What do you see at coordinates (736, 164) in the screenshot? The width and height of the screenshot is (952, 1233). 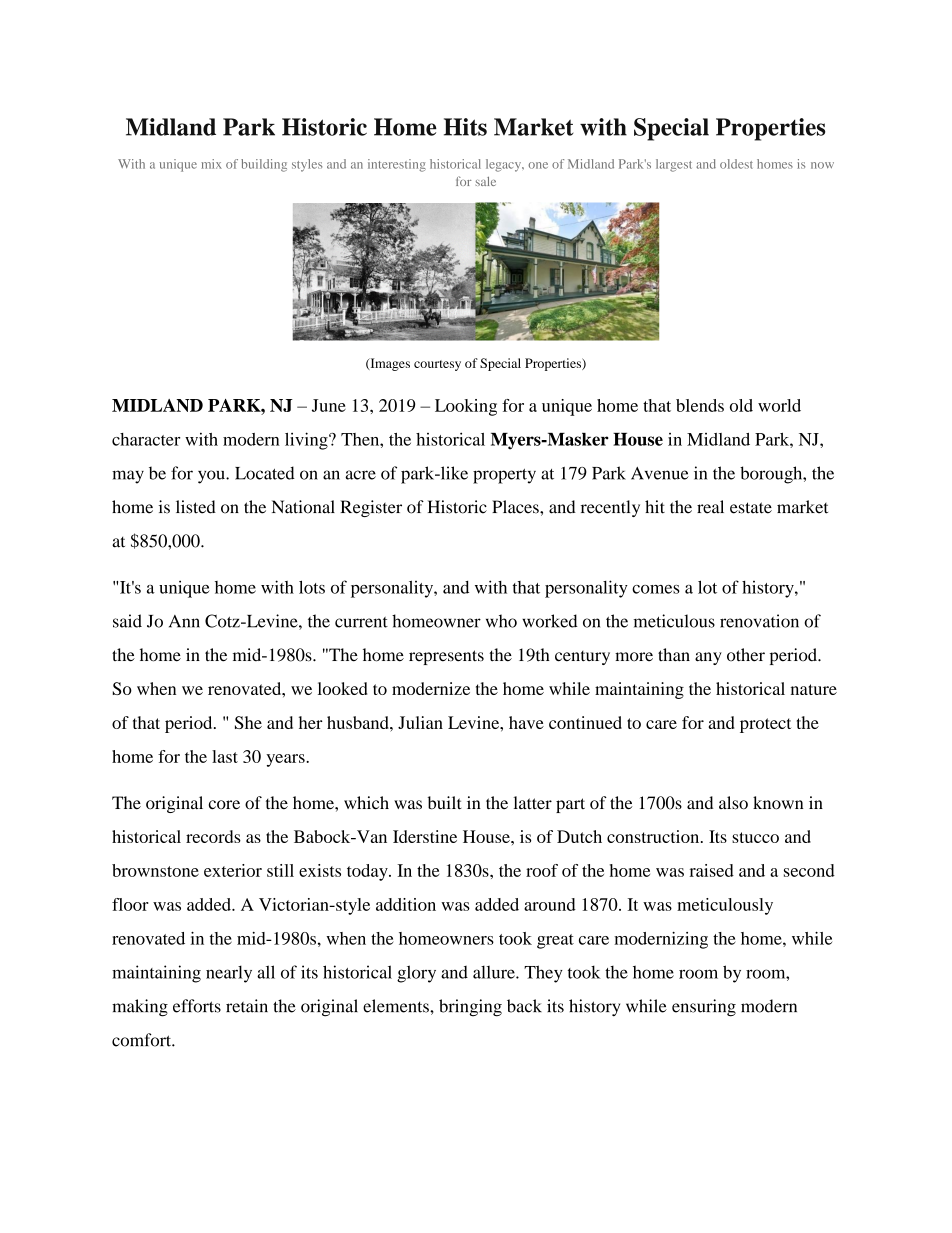 I see `oldest` at bounding box center [736, 164].
